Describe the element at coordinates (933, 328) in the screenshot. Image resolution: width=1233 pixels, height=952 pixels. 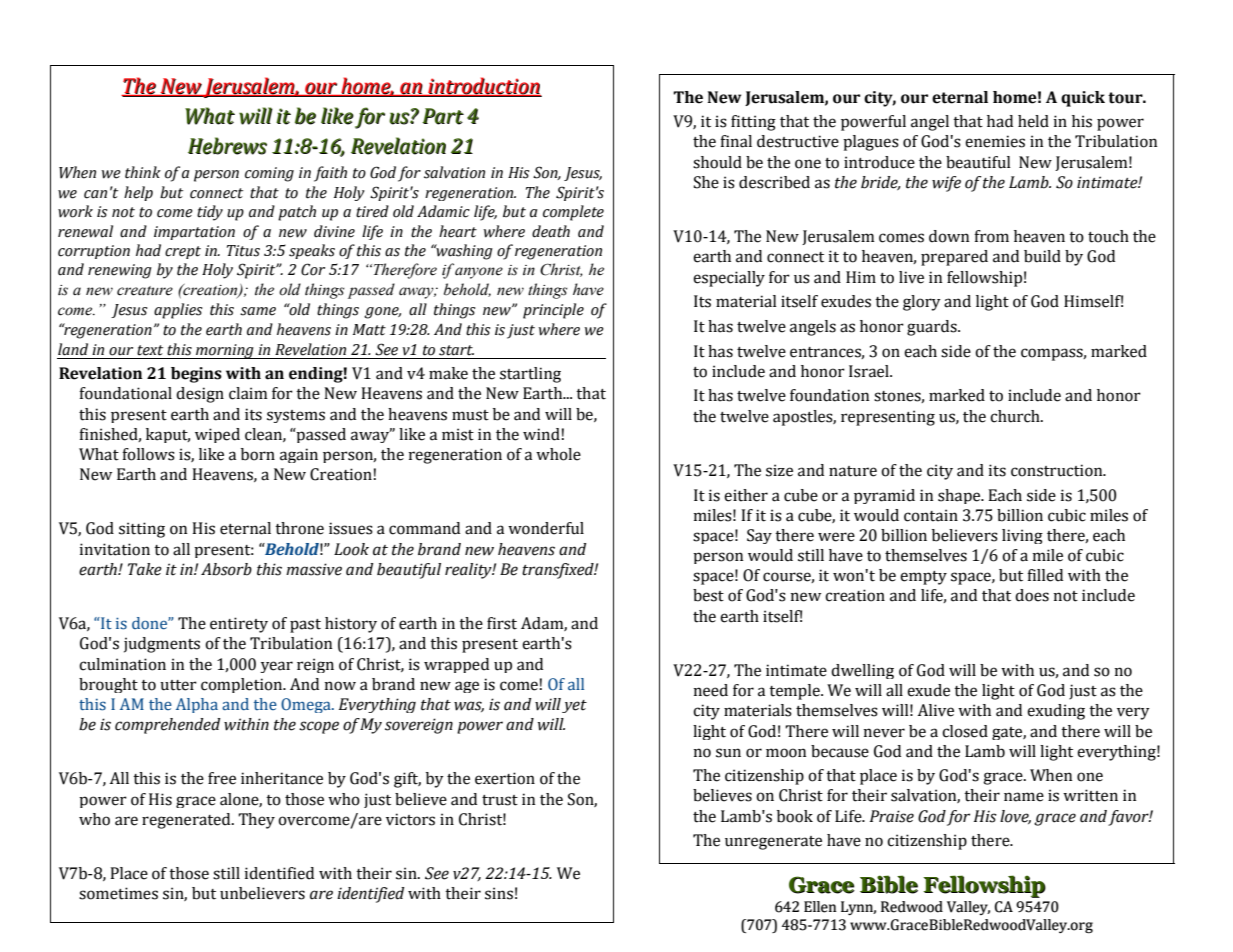
I see `guards` at that location.
